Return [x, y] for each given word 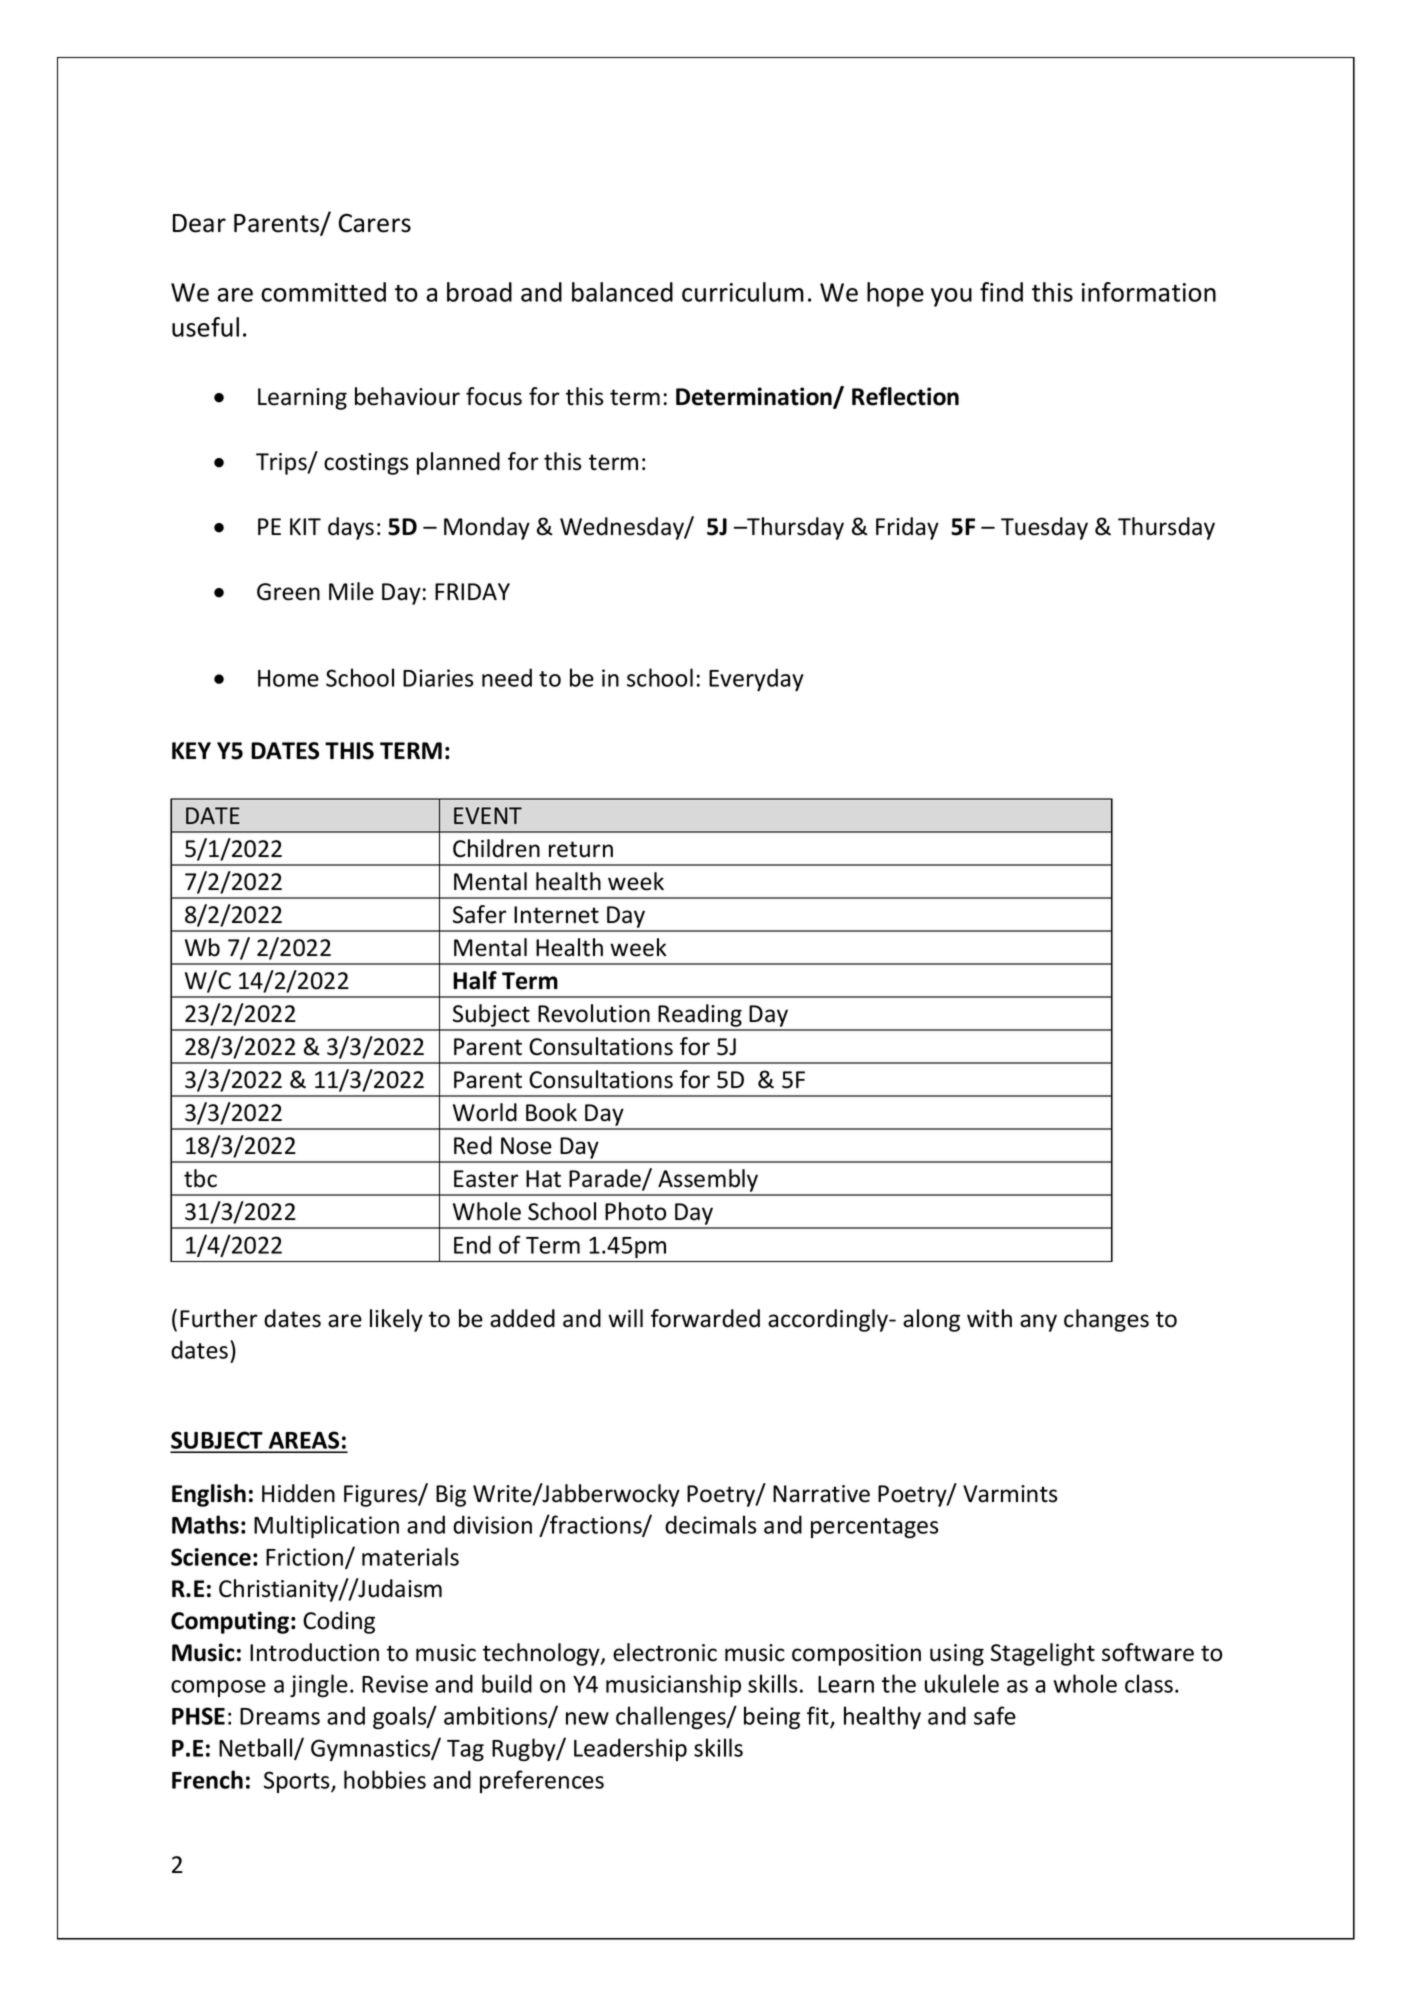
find [1001, 292]
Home [288, 678]
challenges [672, 1717]
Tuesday [1044, 528]
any [1038, 1323]
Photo [635, 1211]
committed [323, 292]
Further [218, 1318]
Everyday [756, 679]
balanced [622, 292]
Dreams [280, 1716]
